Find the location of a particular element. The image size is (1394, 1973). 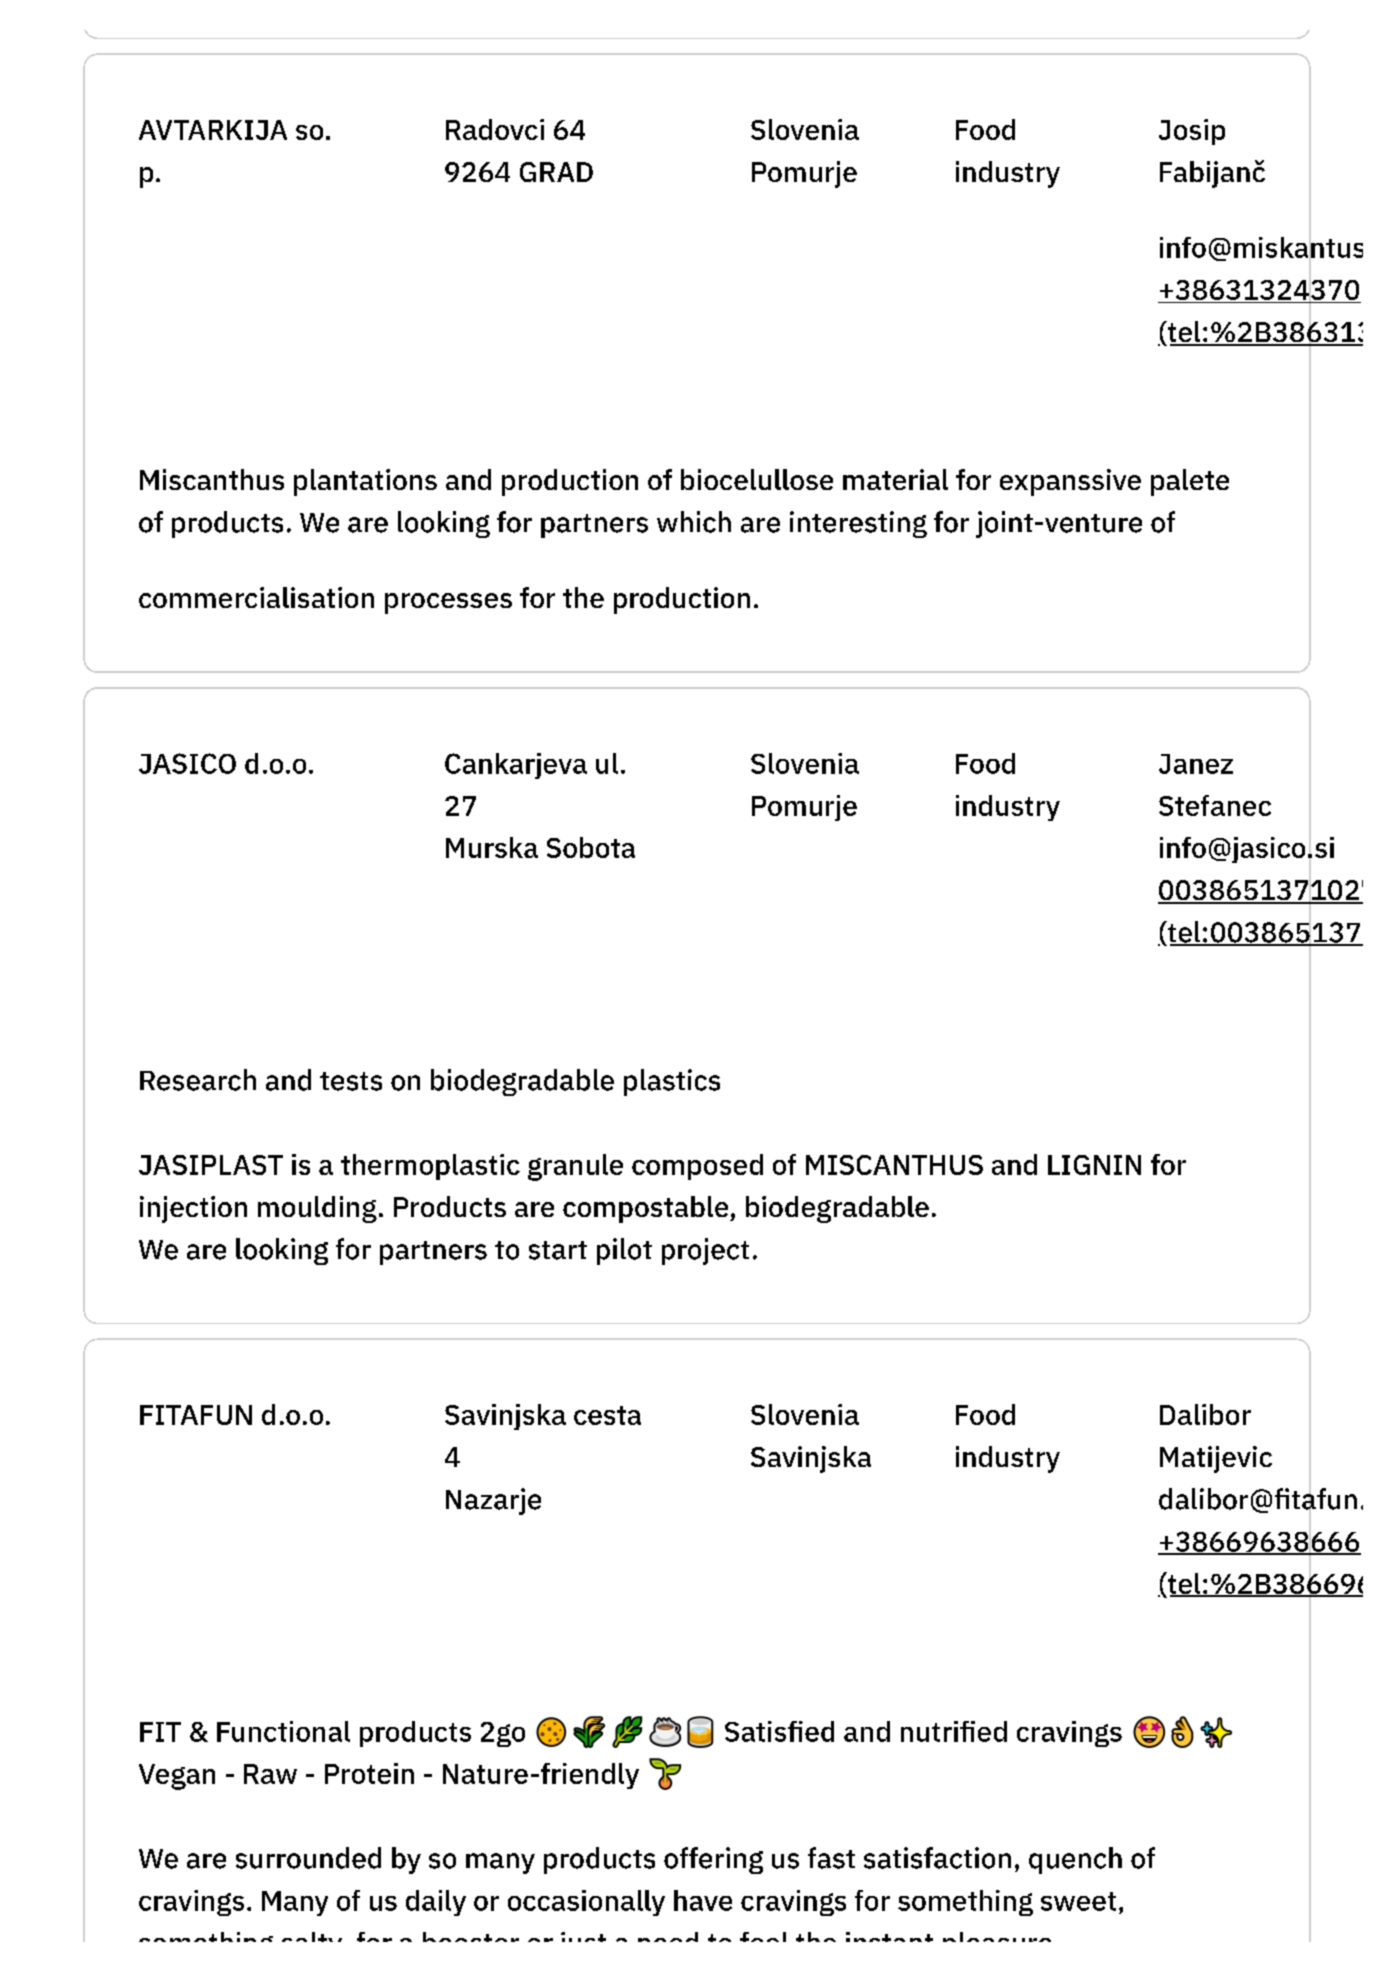

occasionally is located at coordinates (586, 1903).
